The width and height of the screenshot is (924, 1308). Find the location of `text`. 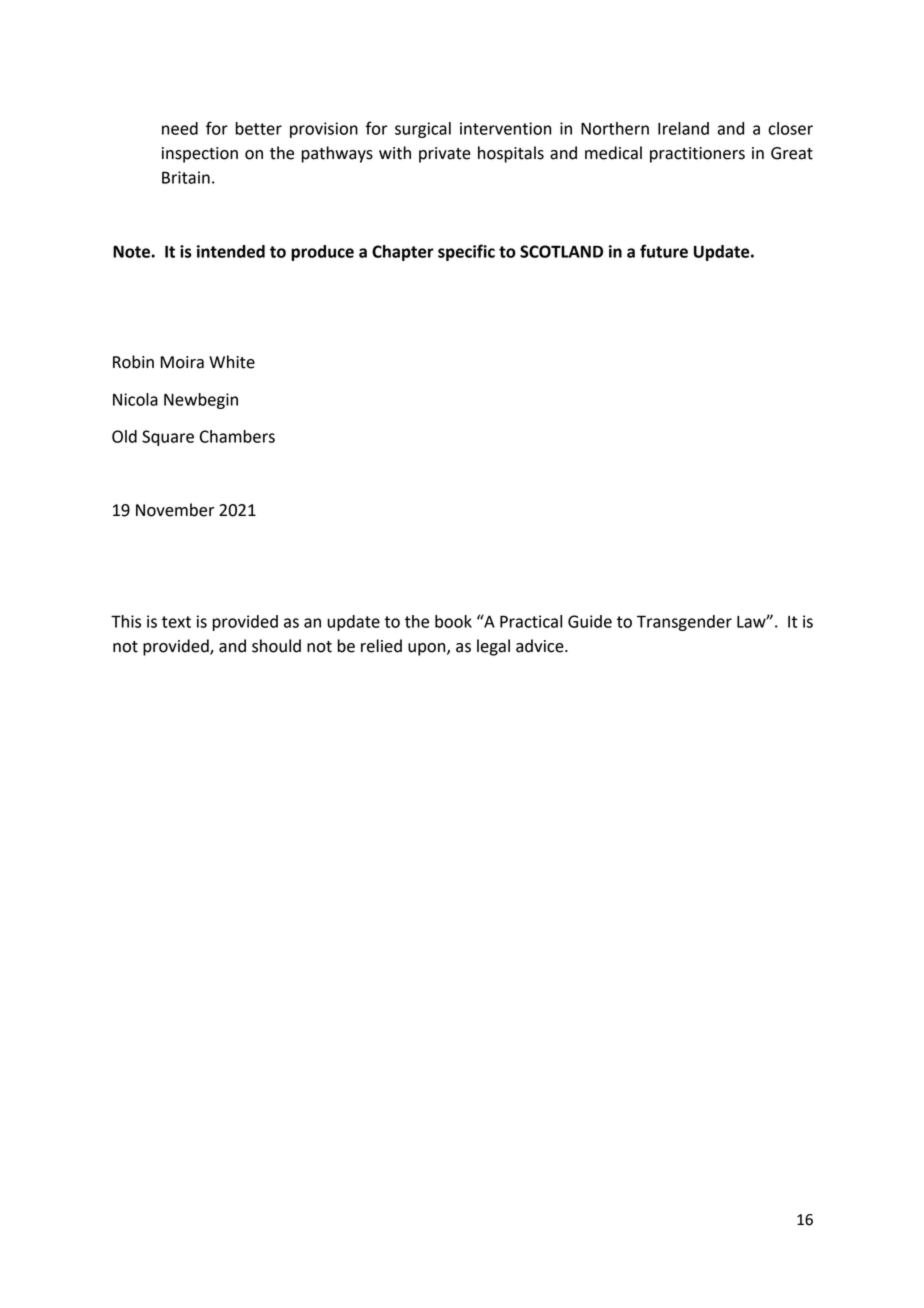

text is located at coordinates (176, 622).
